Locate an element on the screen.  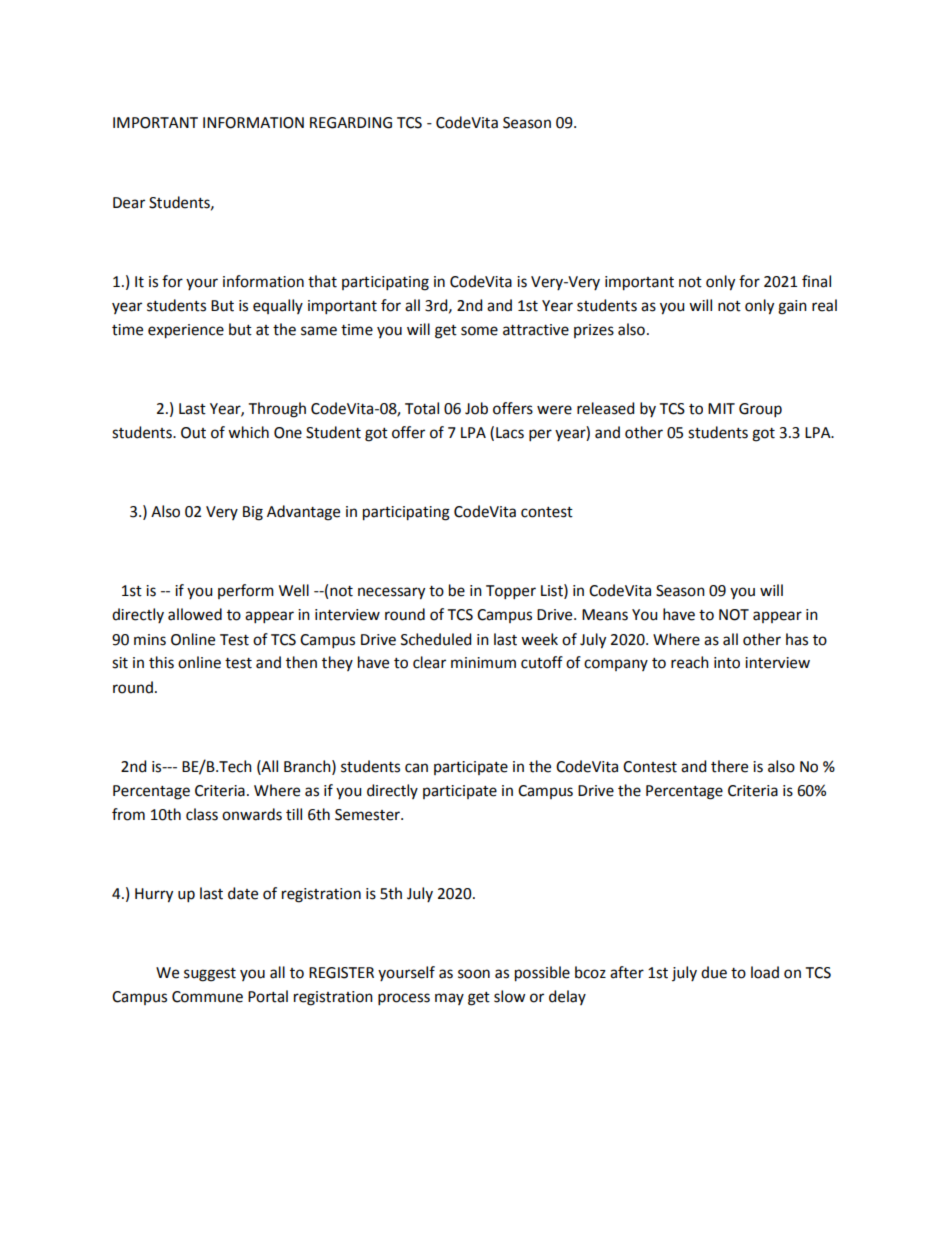
Group is located at coordinates (760, 410).
